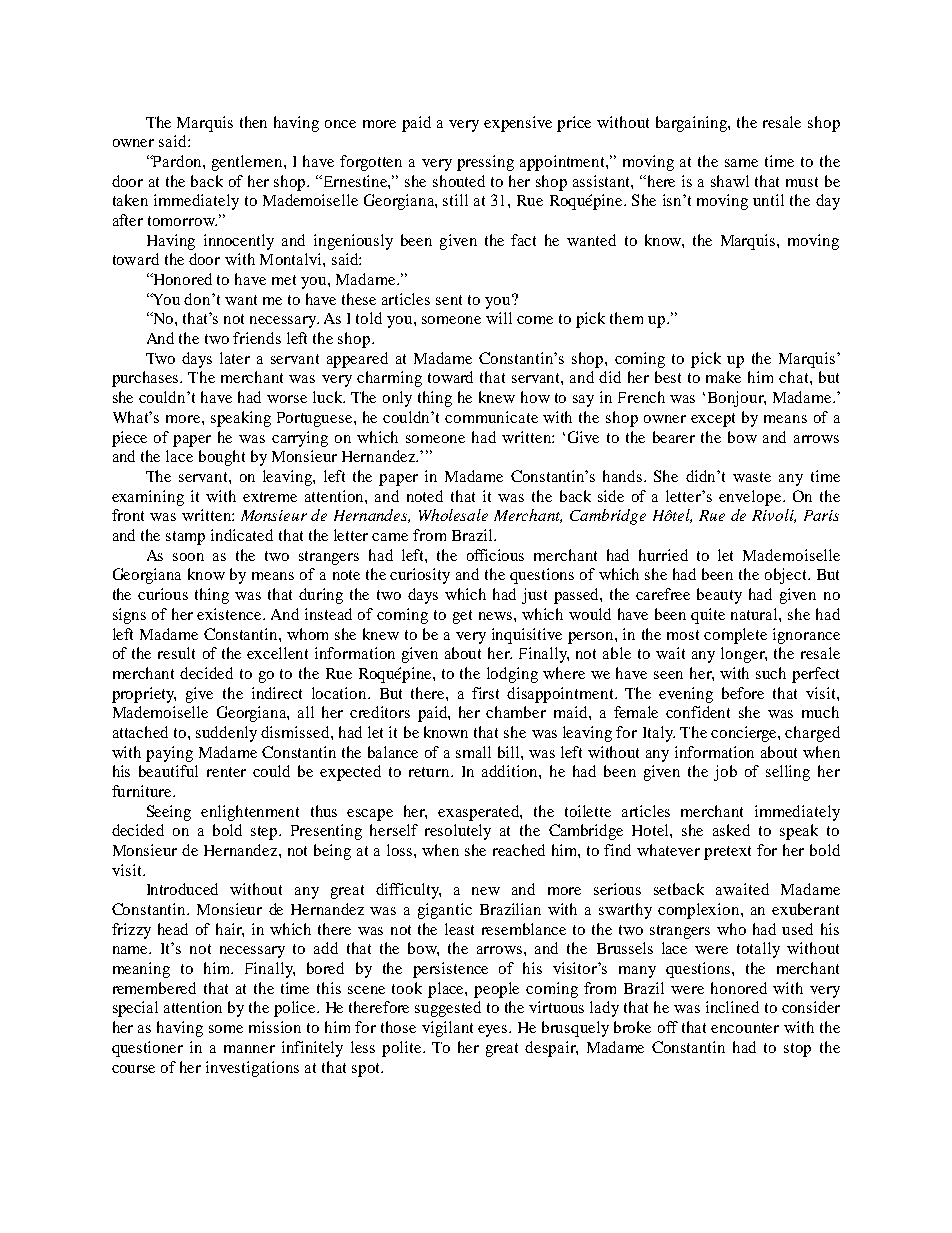 This image has height=1233, width=952. Describe the element at coordinates (741, 163) in the image. I see `same` at that location.
